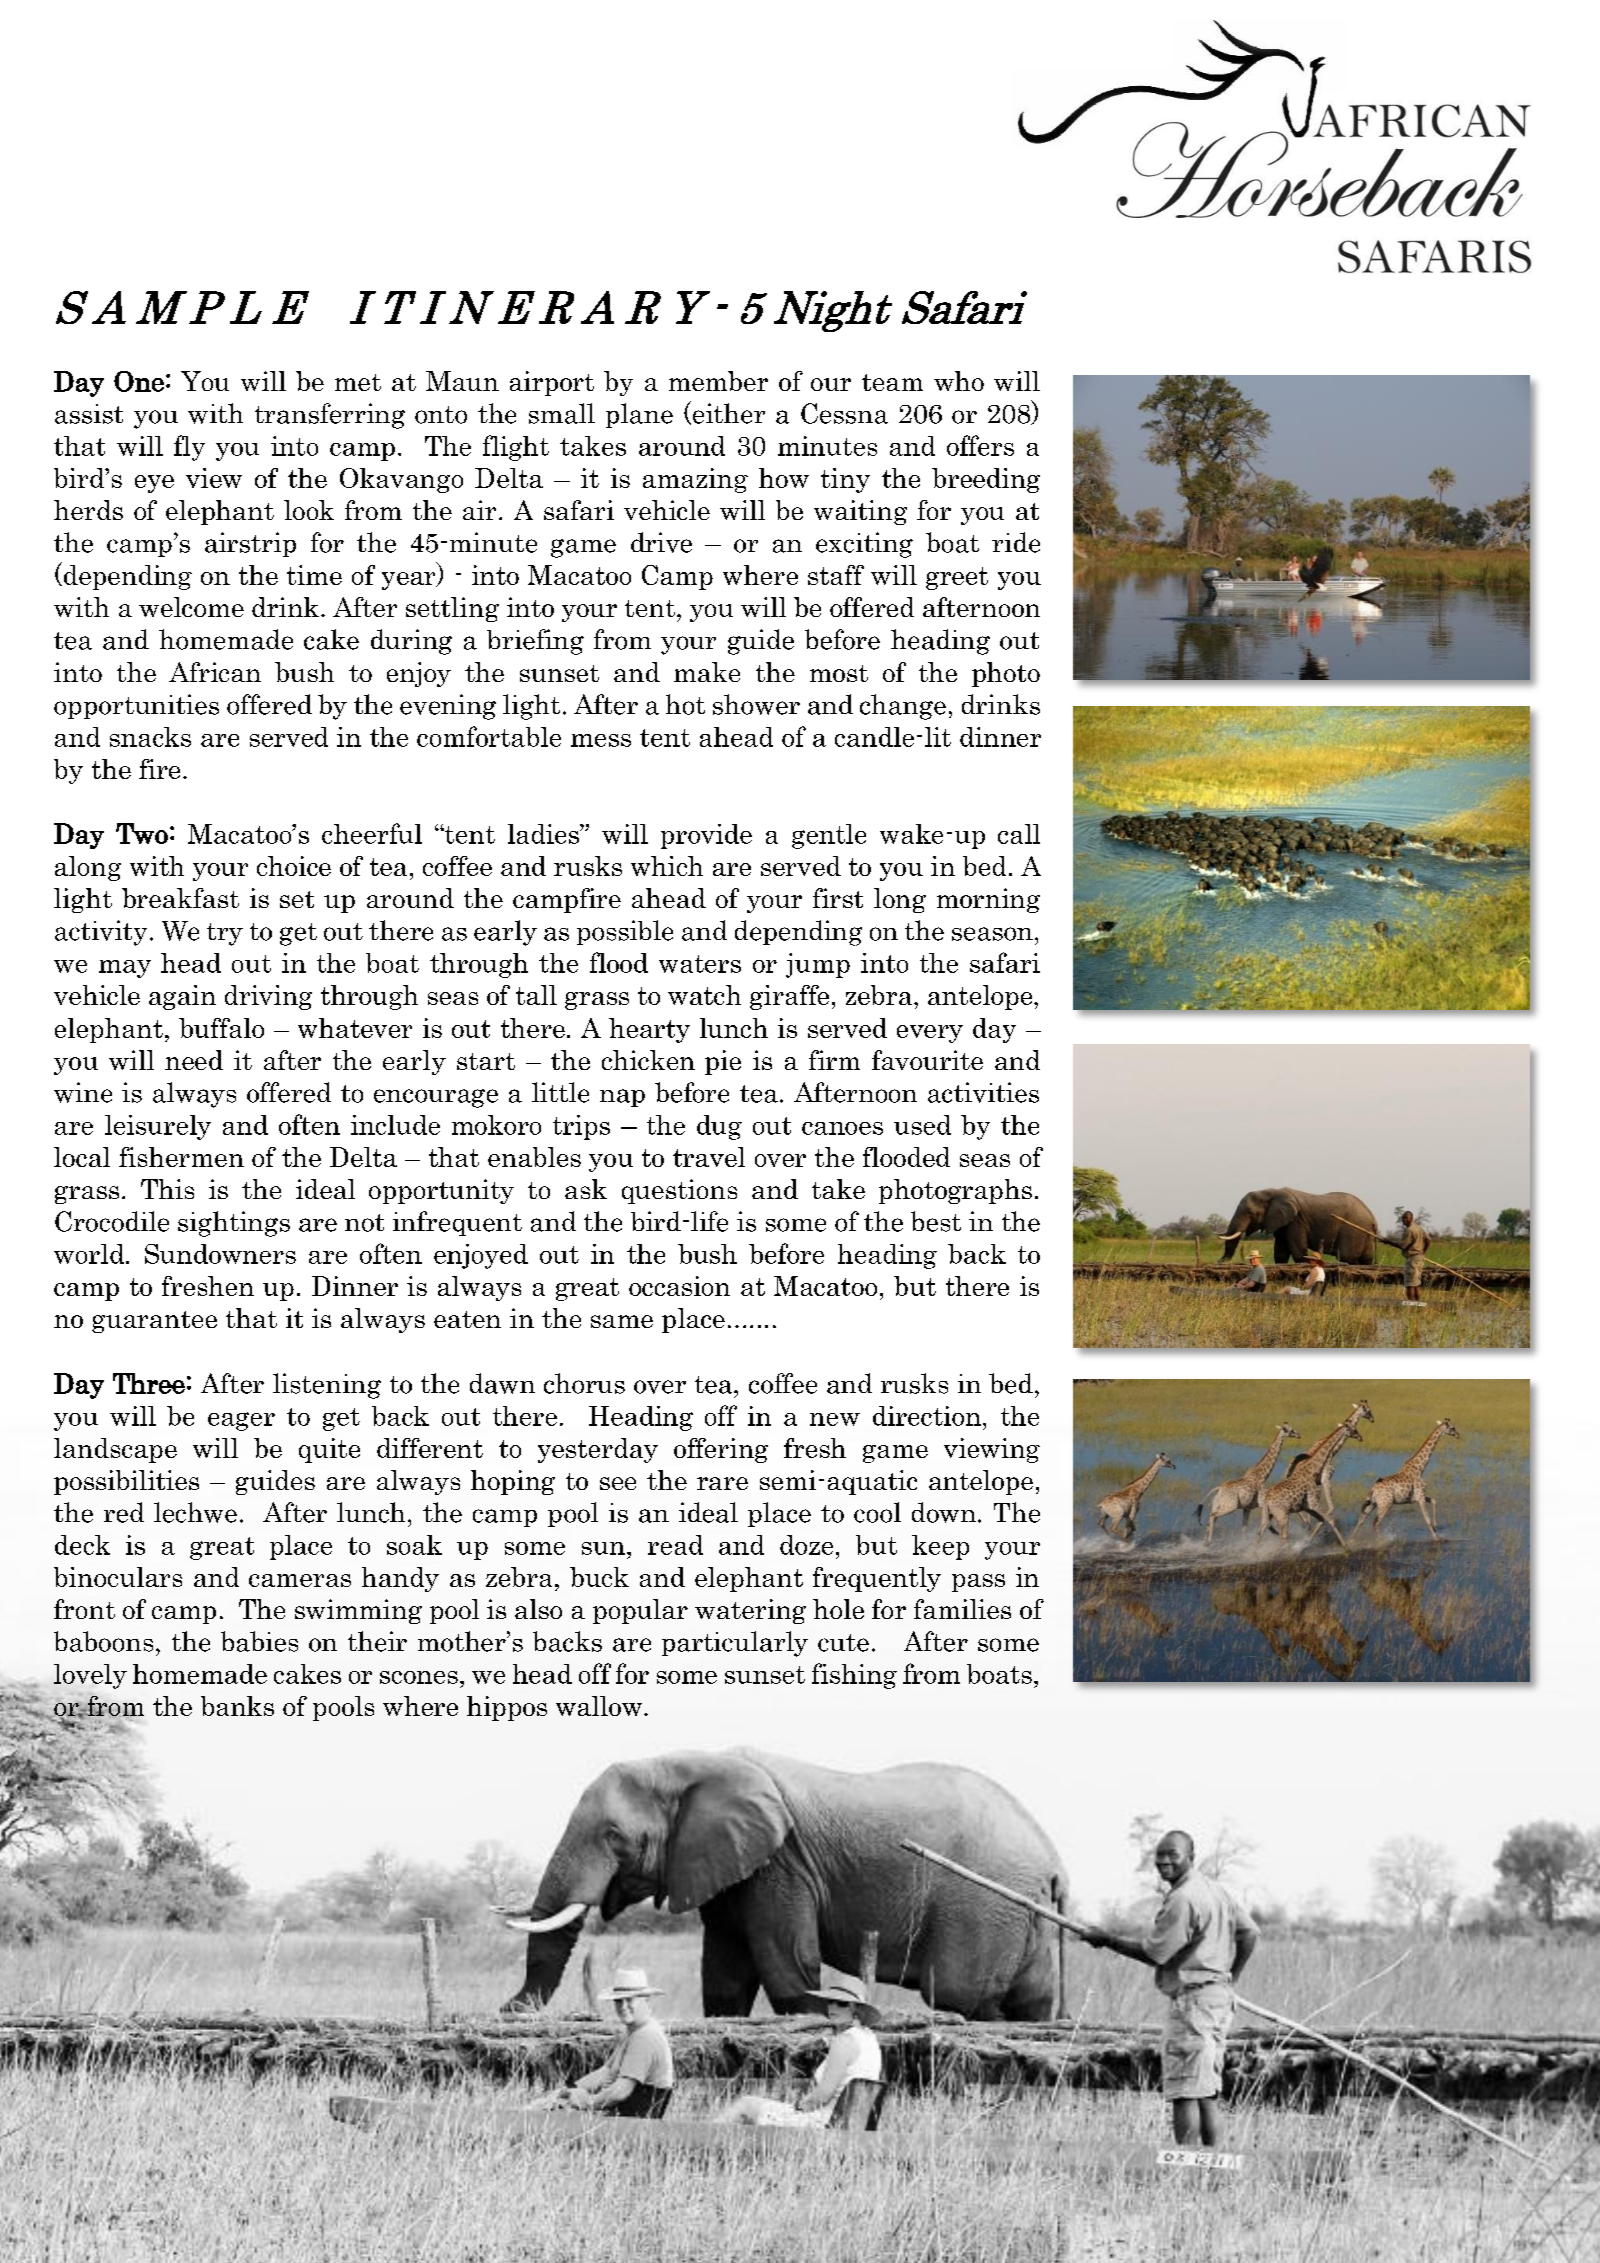 This screenshot has width=1600, height=2263. What do you see at coordinates (189, 448) in the screenshot?
I see `fly` at bounding box center [189, 448].
